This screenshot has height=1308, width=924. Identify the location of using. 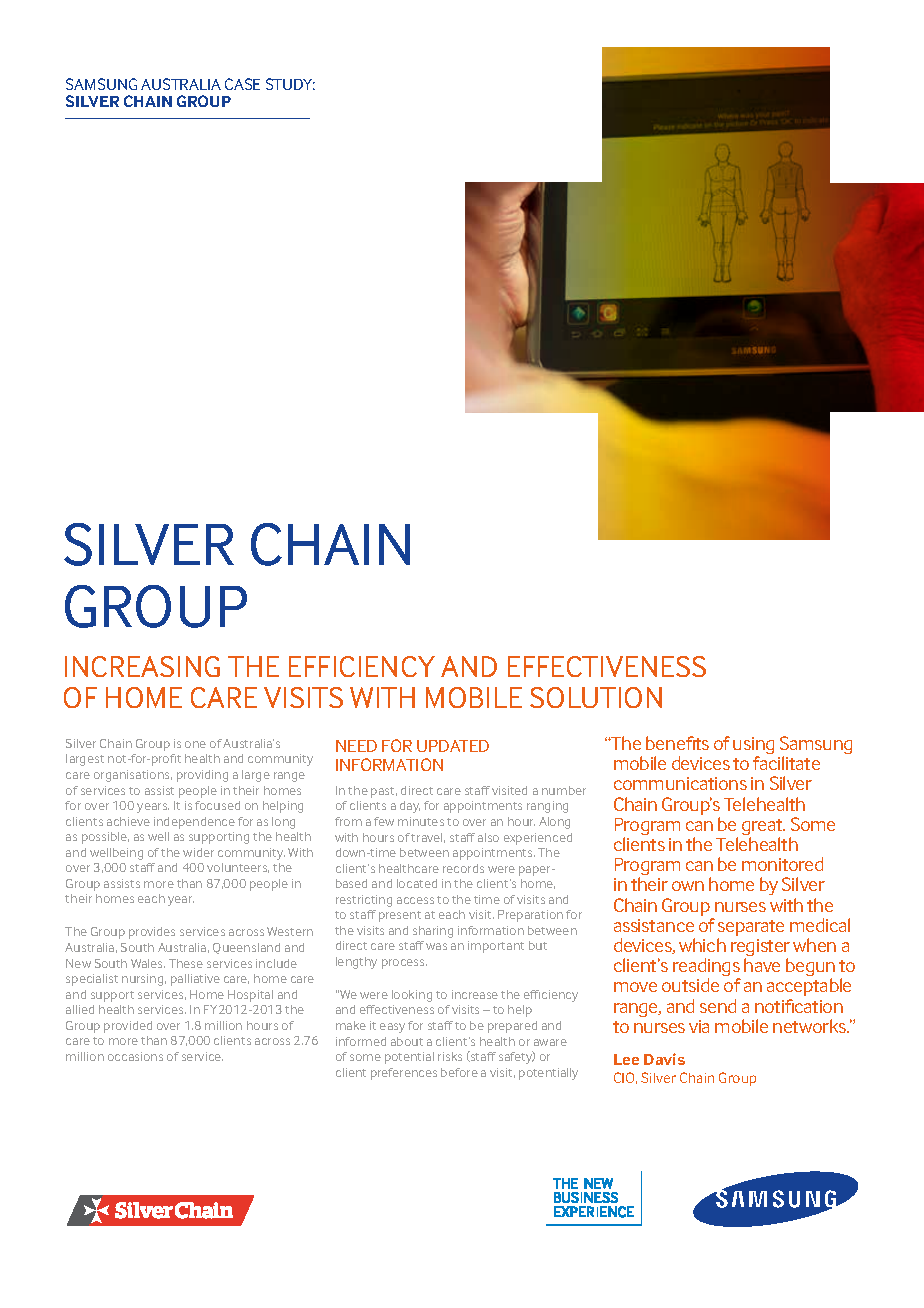
(753, 747).
